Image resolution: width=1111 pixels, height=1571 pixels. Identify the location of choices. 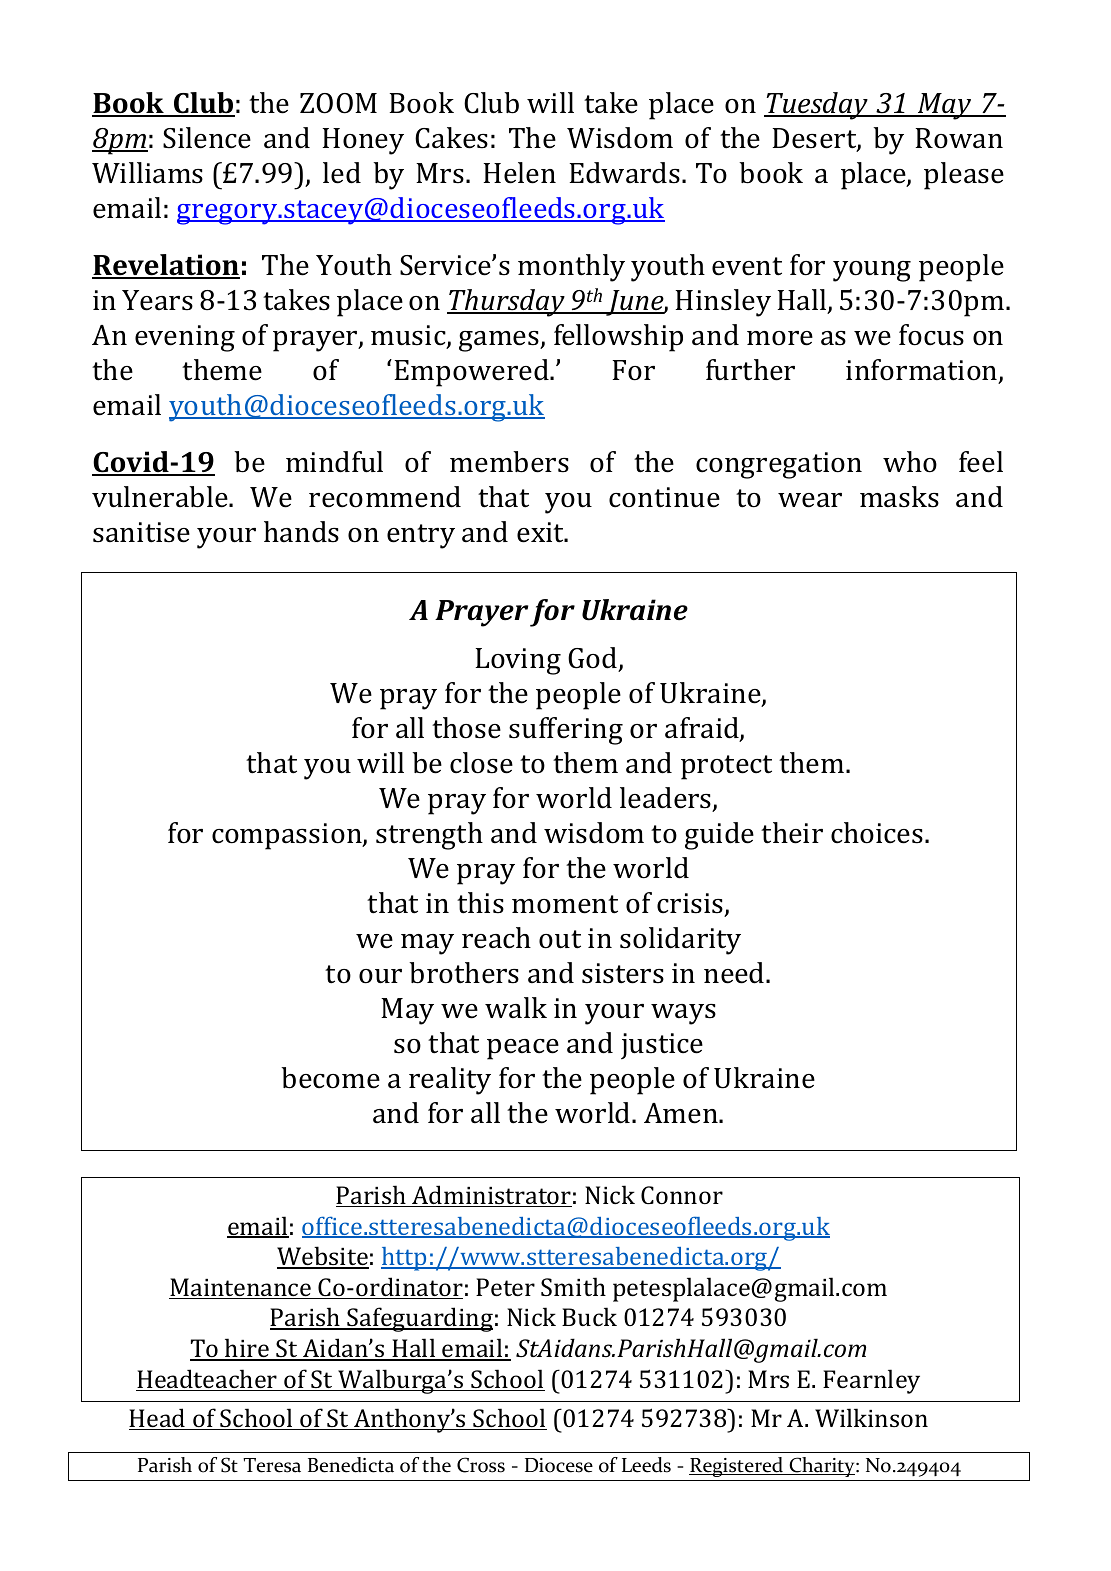
(877, 833).
